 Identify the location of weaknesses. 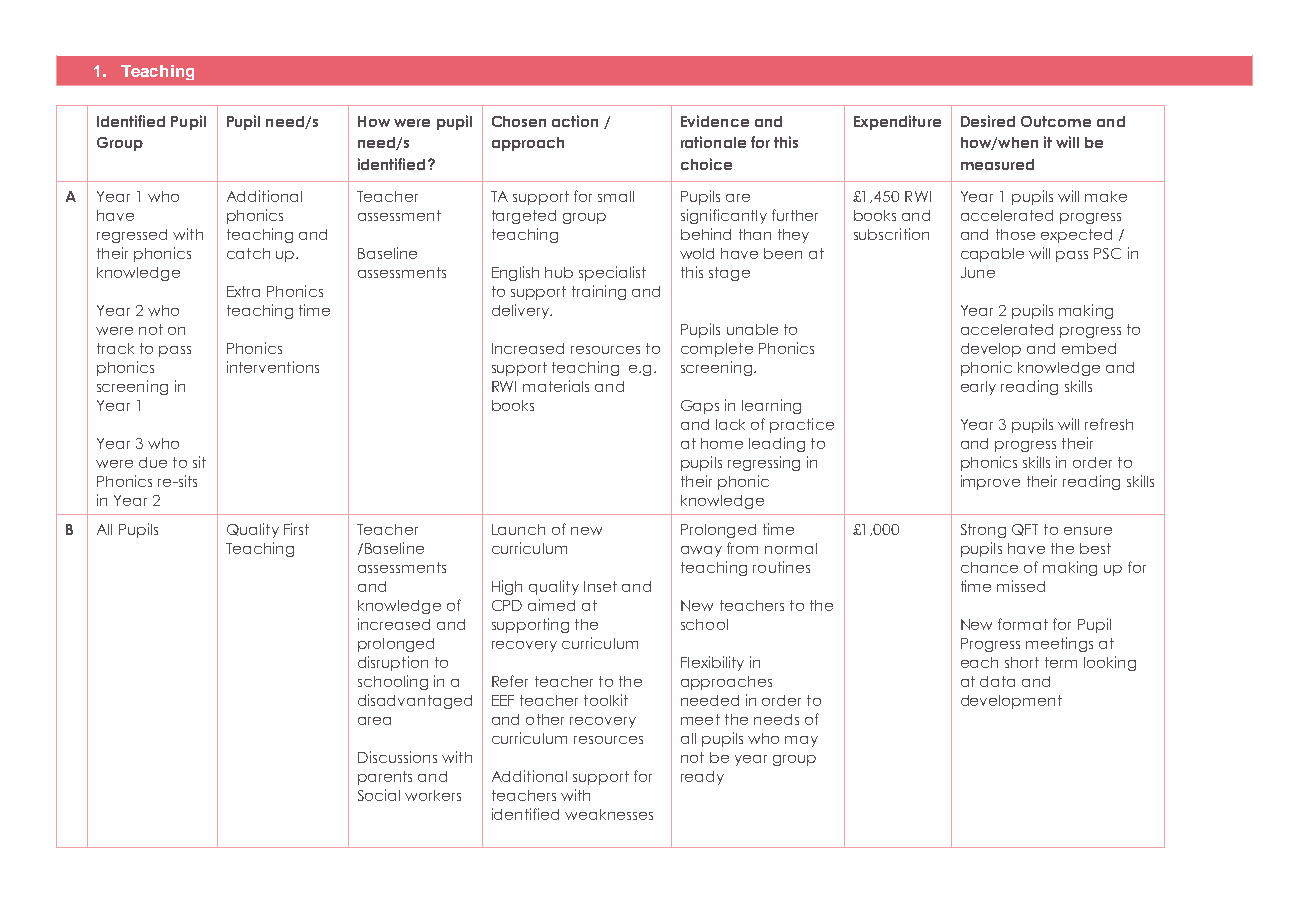
(609, 814).
